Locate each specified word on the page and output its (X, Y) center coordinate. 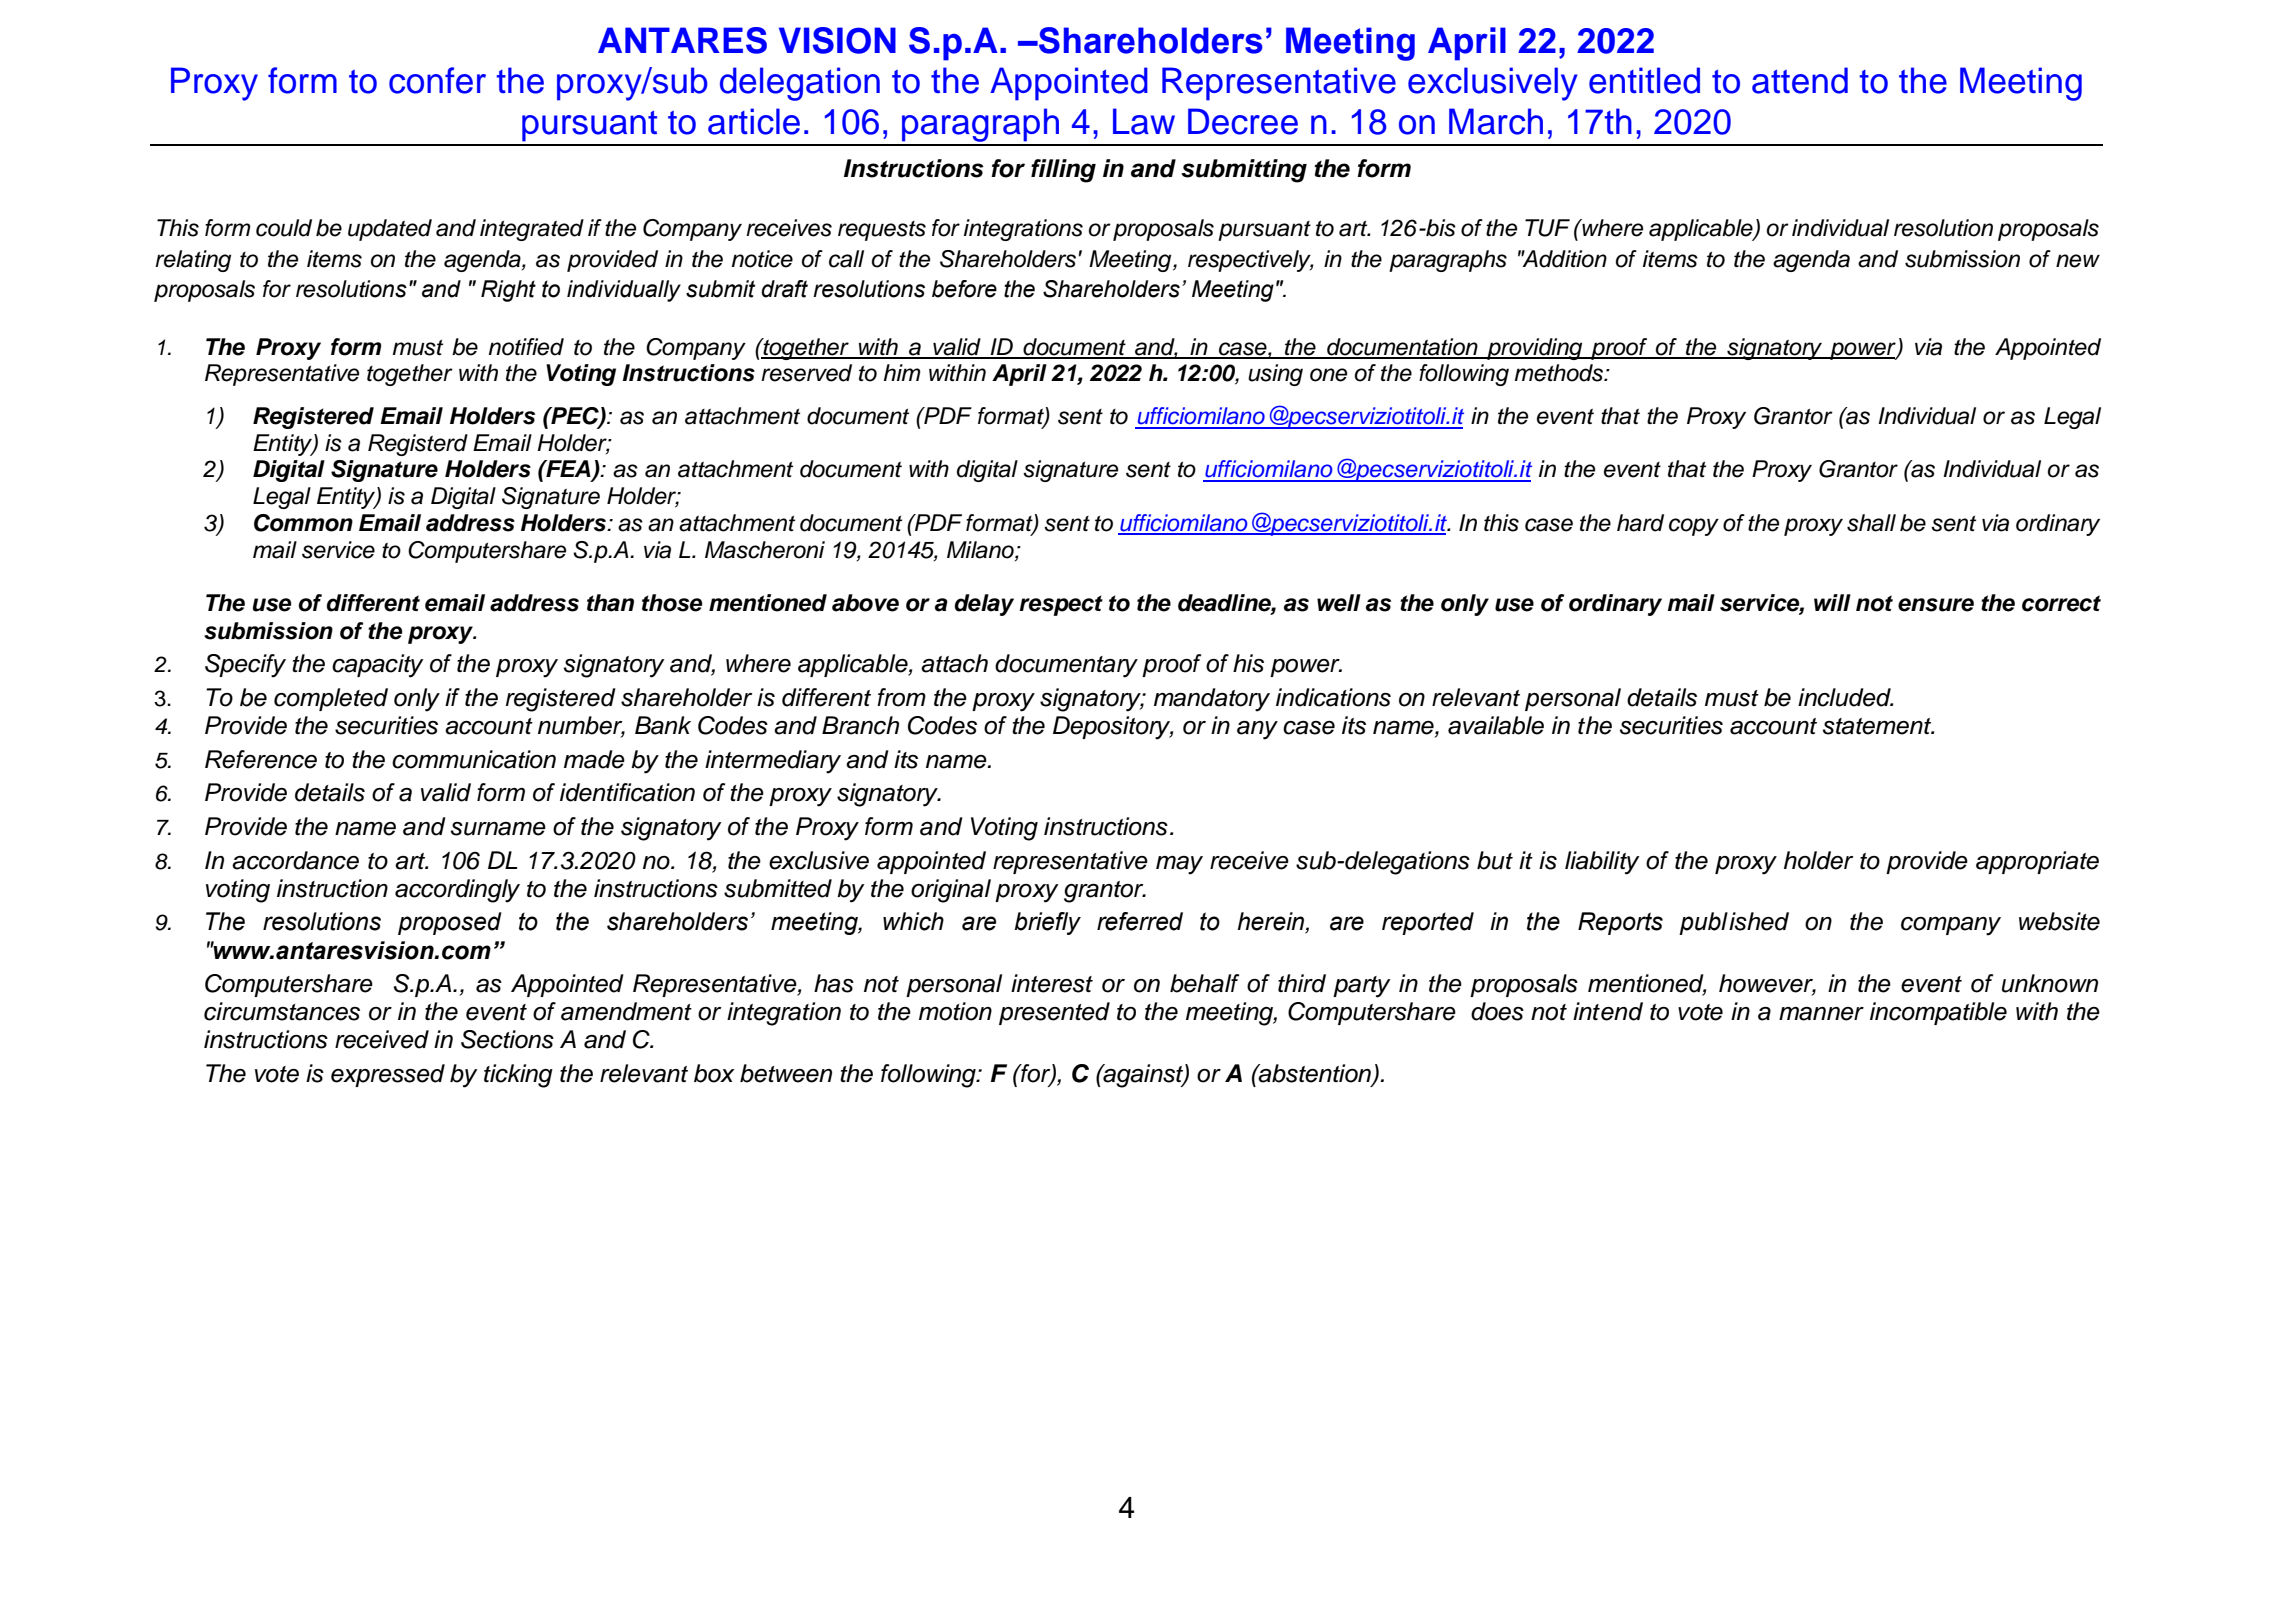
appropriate (2037, 862)
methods (1560, 373)
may (1179, 865)
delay (984, 605)
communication (474, 759)
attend (1800, 80)
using (1275, 375)
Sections (507, 1039)
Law (1144, 121)
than (610, 603)
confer (437, 80)
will (1832, 602)
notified (526, 347)
